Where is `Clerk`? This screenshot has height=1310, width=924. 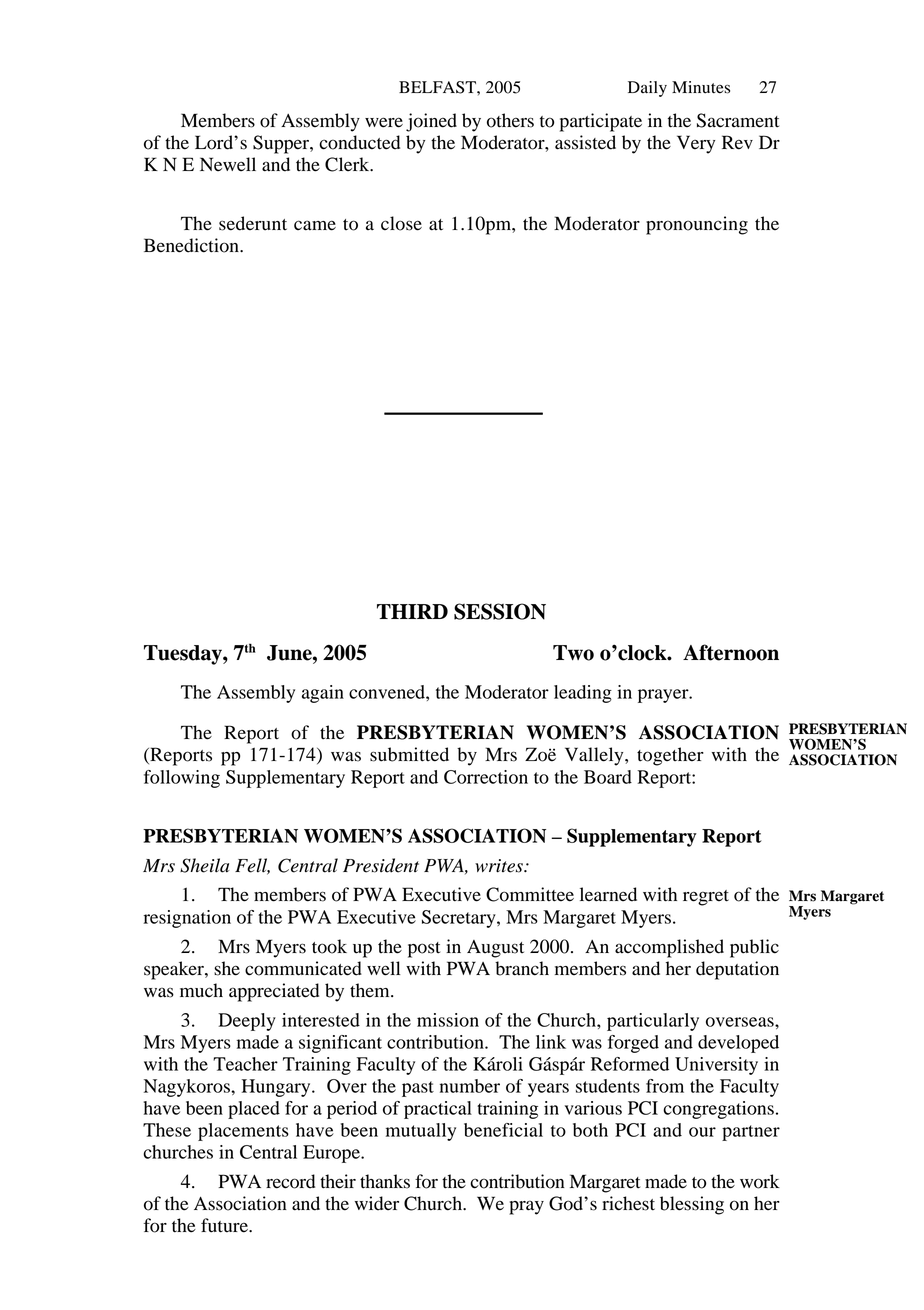
Clerk is located at coordinates (348, 164).
